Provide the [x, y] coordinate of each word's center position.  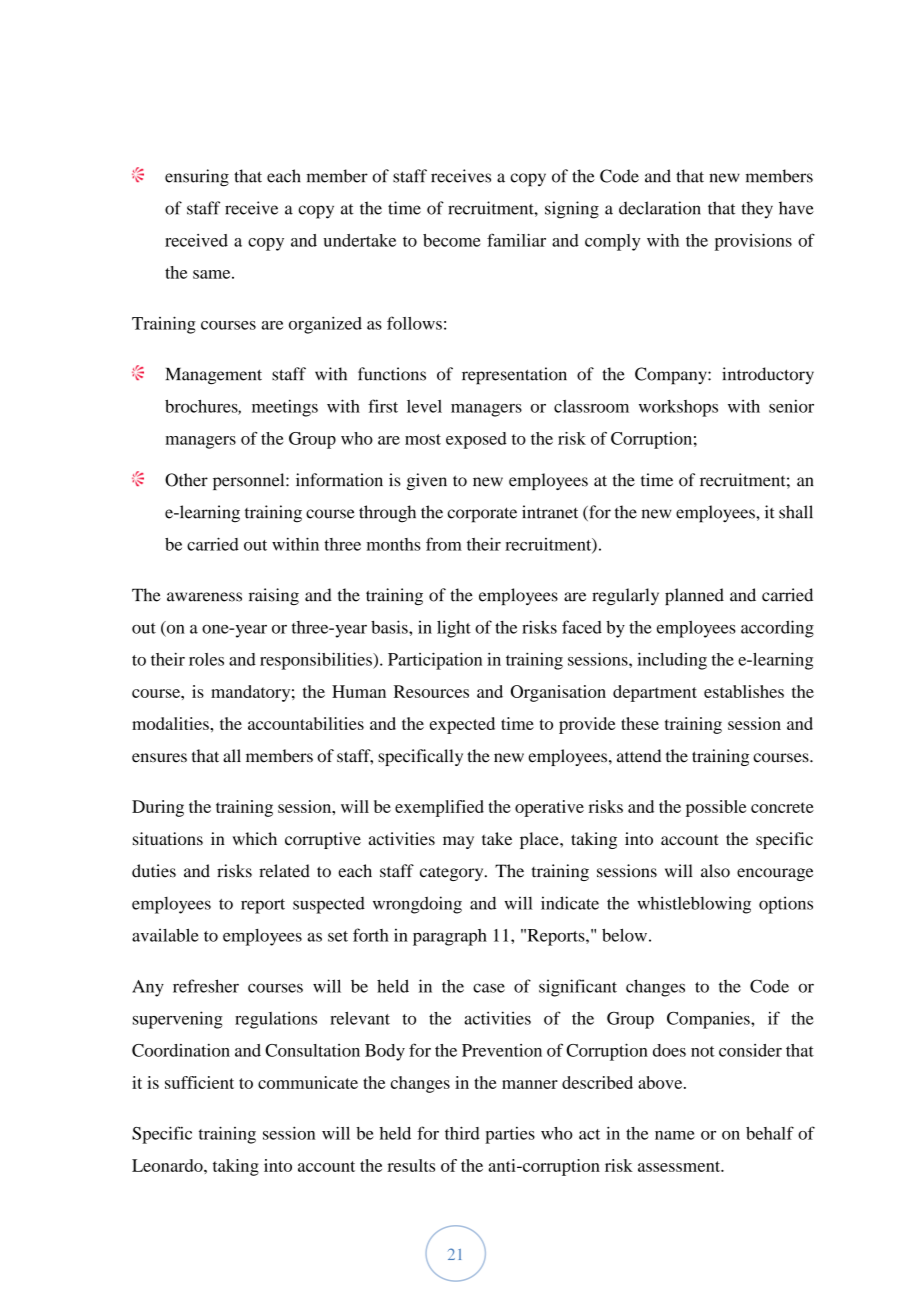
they [757, 210]
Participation [435, 661]
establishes [744, 691]
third [462, 1133]
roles [206, 659]
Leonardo [168, 1165]
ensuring [197, 178]
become [452, 240]
